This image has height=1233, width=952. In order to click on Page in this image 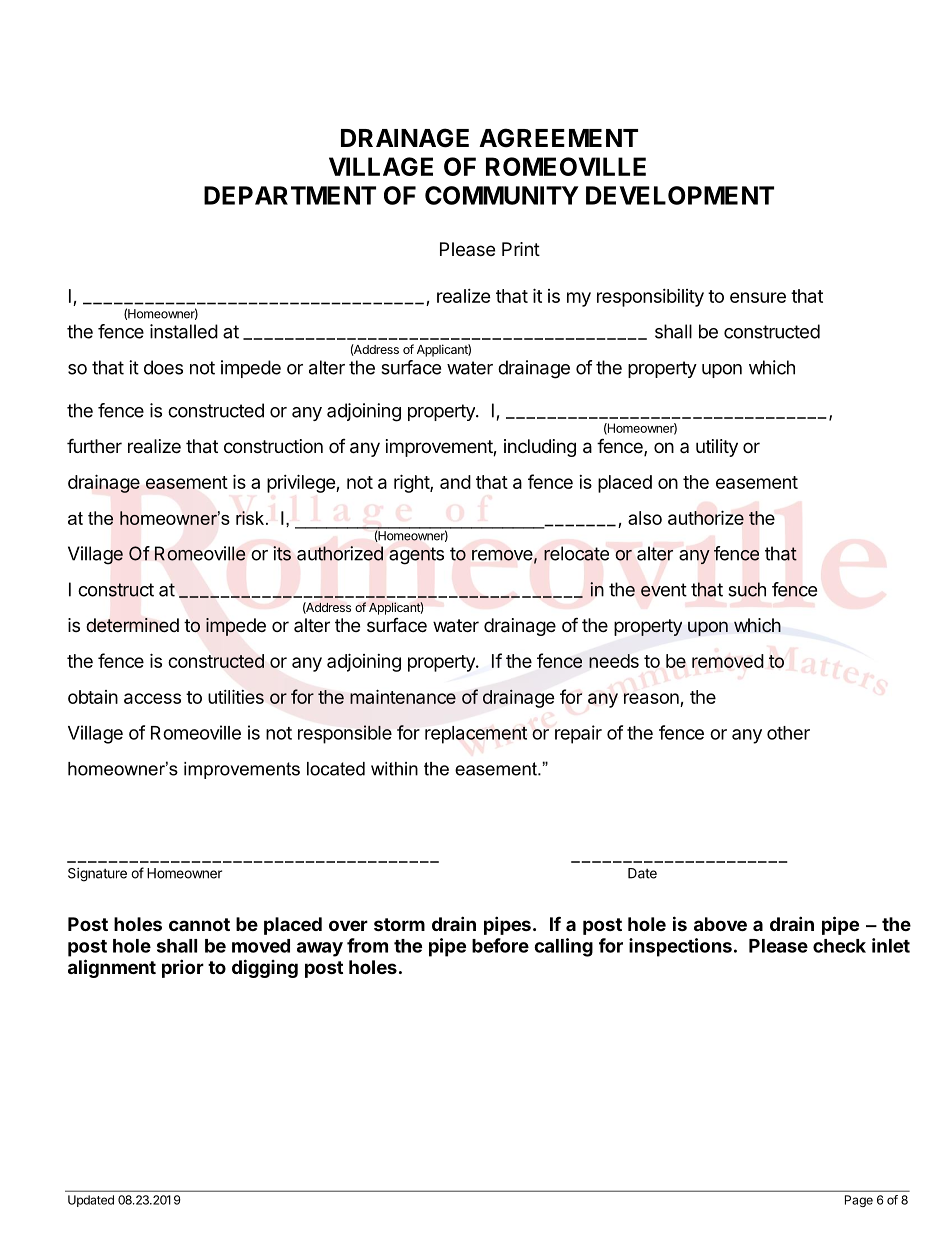, I will do `click(859, 1201)`.
